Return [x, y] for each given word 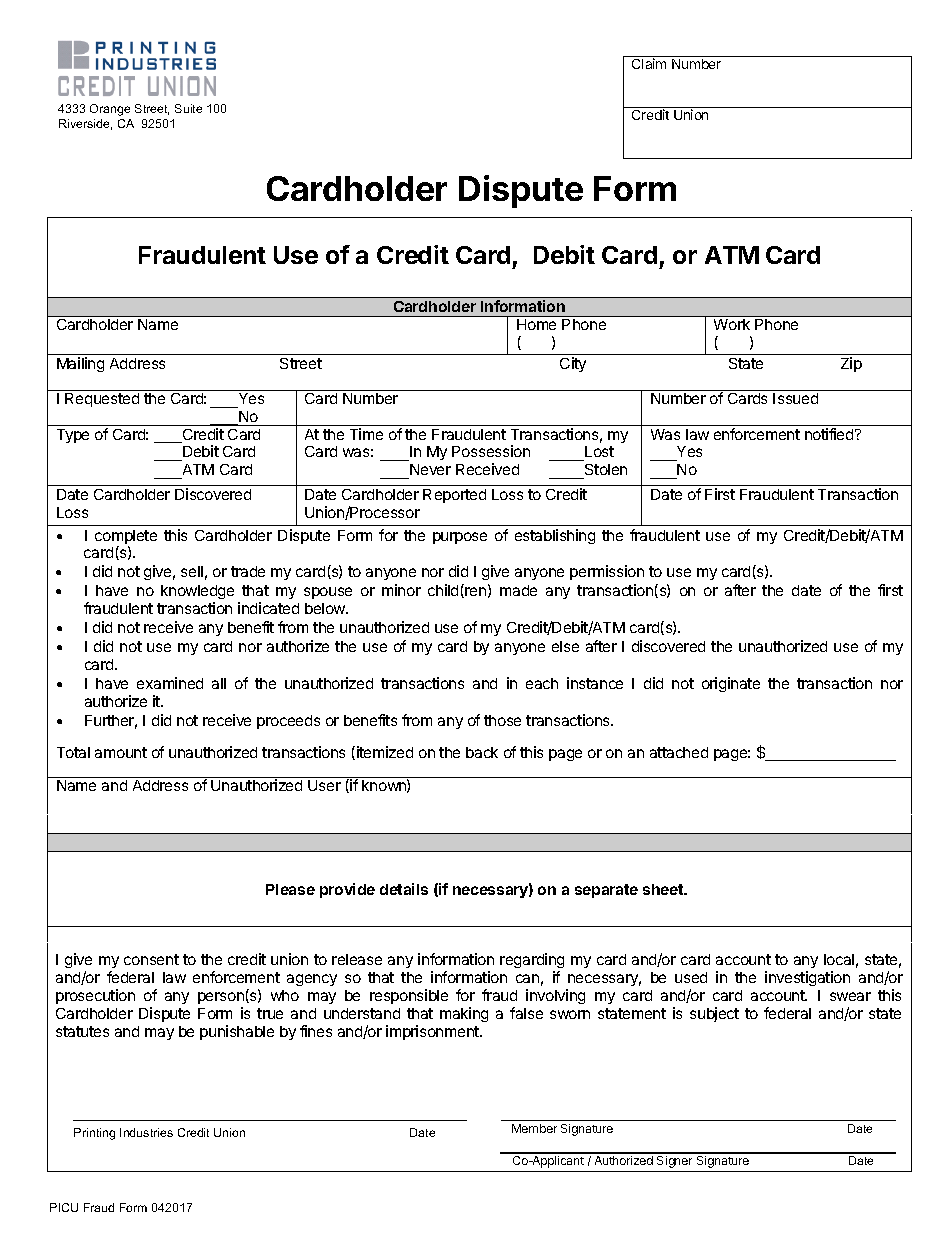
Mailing [80, 364]
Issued [795, 398]
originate [731, 684]
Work [732, 324]
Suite [188, 108]
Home [536, 324]
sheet [664, 889]
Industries [146, 1132]
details [404, 889]
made [518, 590]
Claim [649, 63]
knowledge [197, 594]
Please [290, 889]
